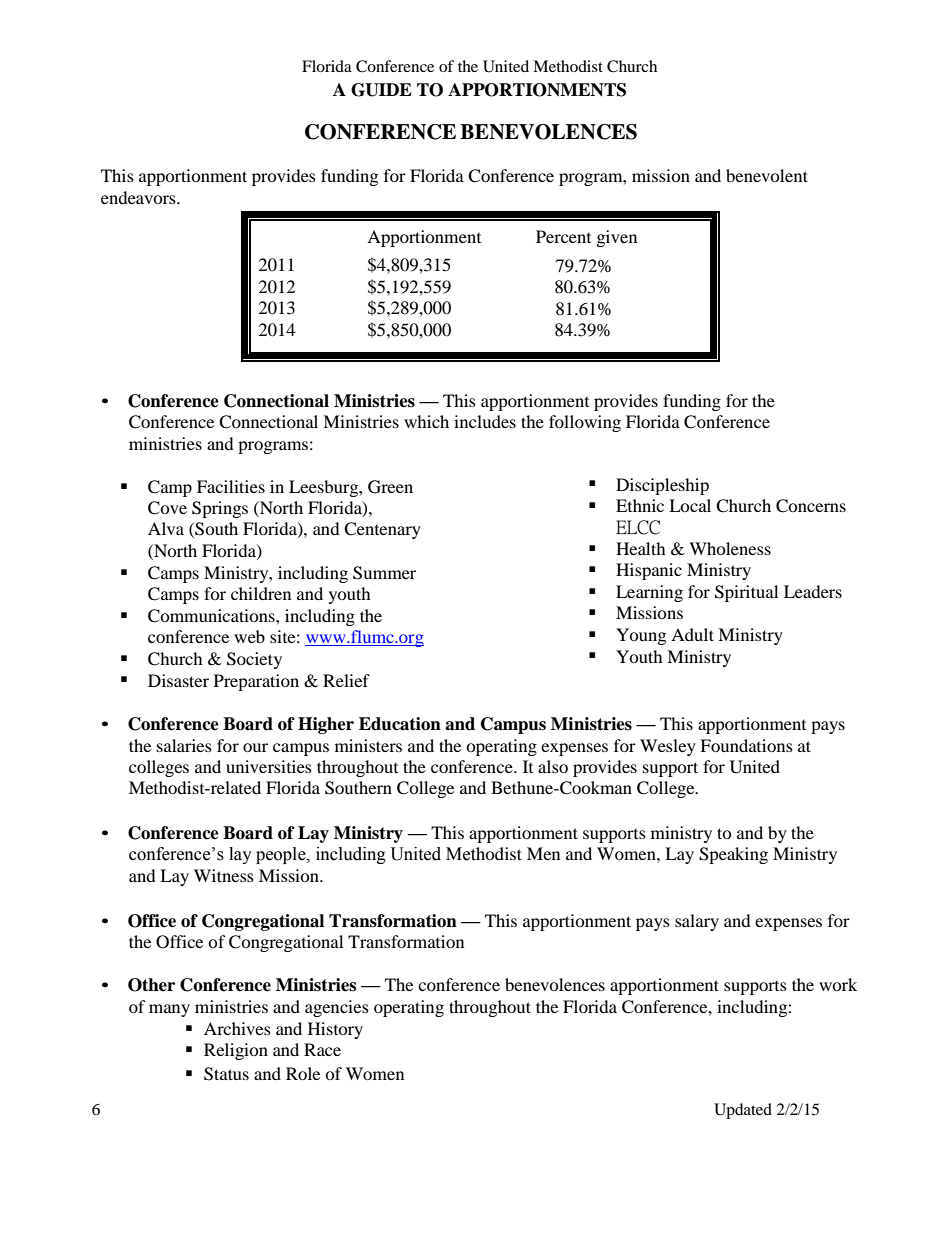 The height and width of the image is (1233, 952). I want to click on Facilities, so click(231, 486).
